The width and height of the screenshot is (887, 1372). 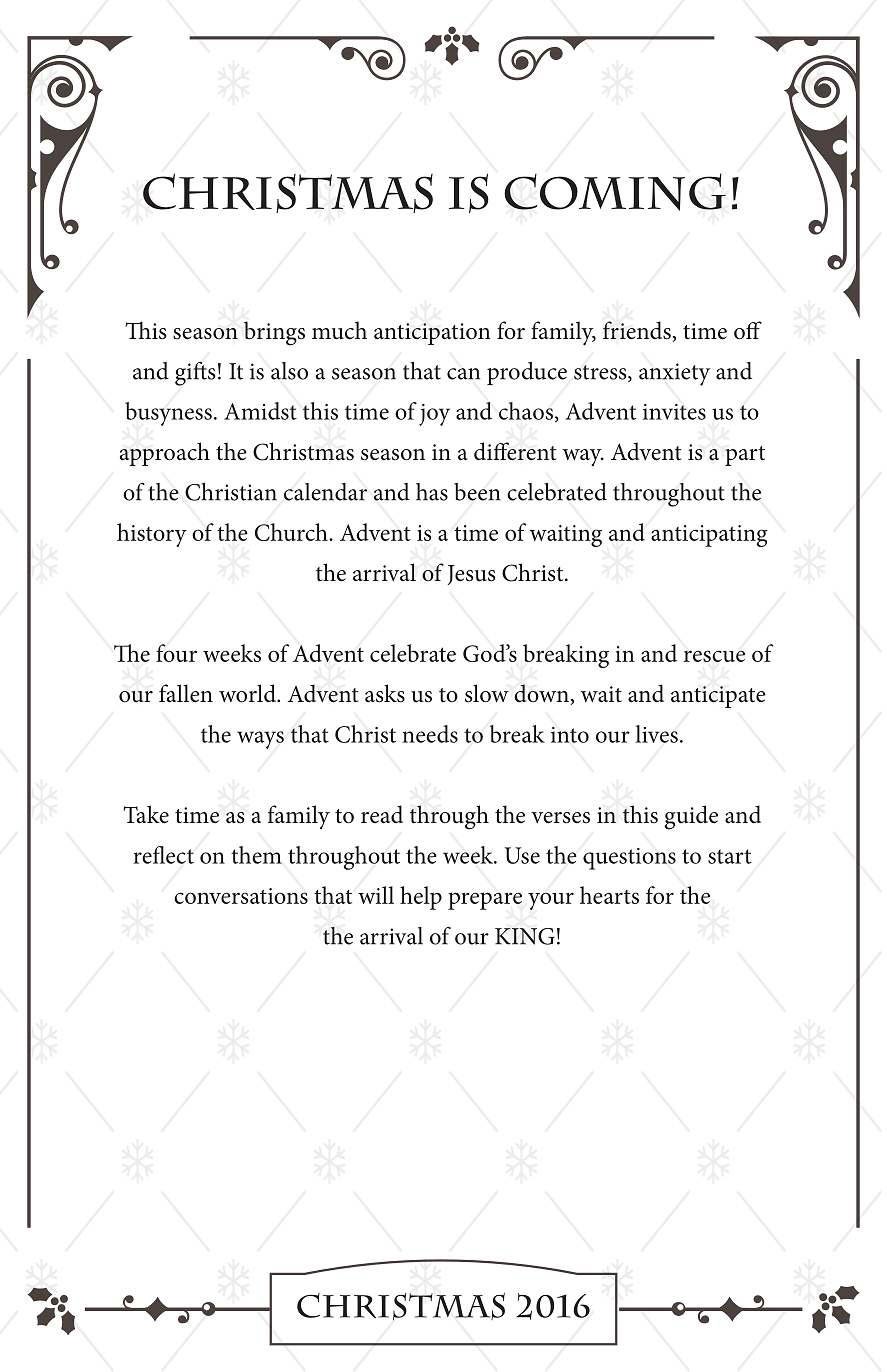 I want to click on COMING, so click(x=615, y=192).
